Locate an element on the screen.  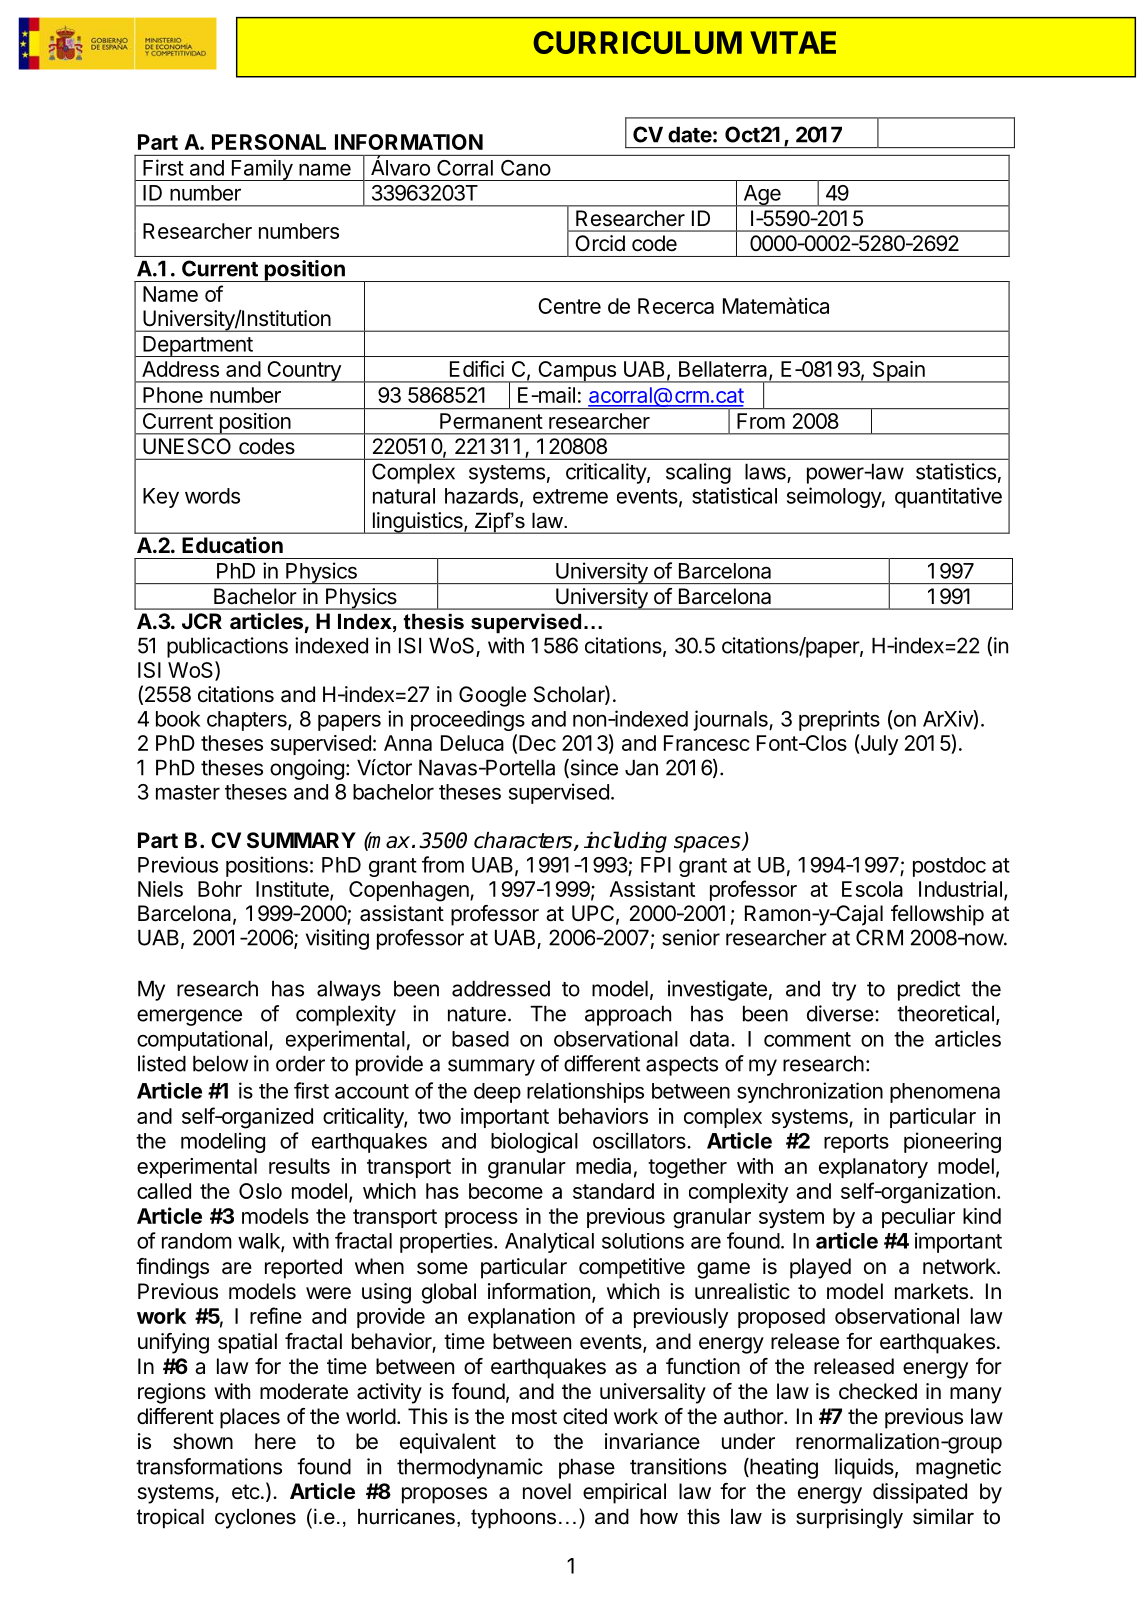
extreme is located at coordinates (570, 496).
